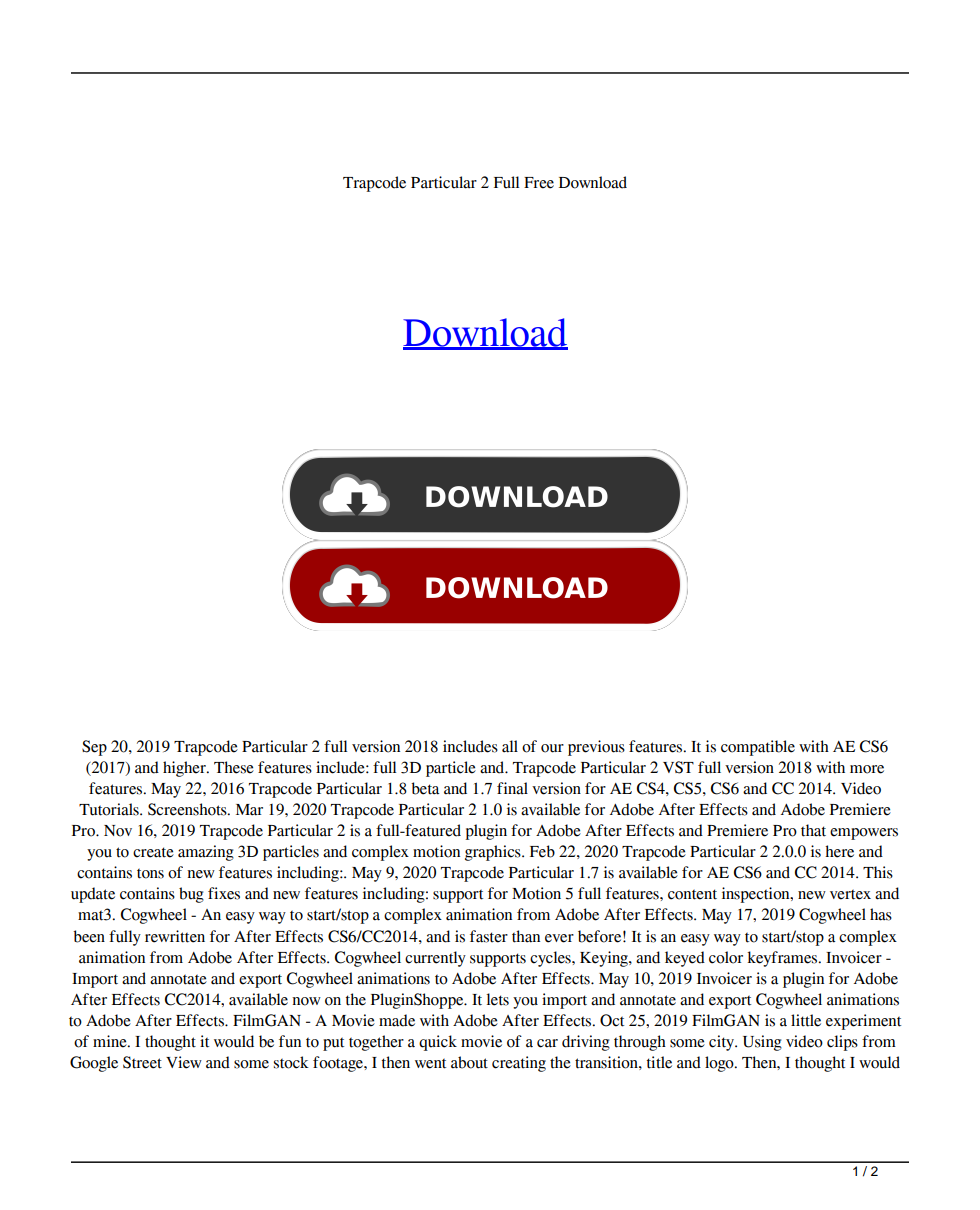  Describe the element at coordinates (552, 748) in the document. I see `our` at that location.
